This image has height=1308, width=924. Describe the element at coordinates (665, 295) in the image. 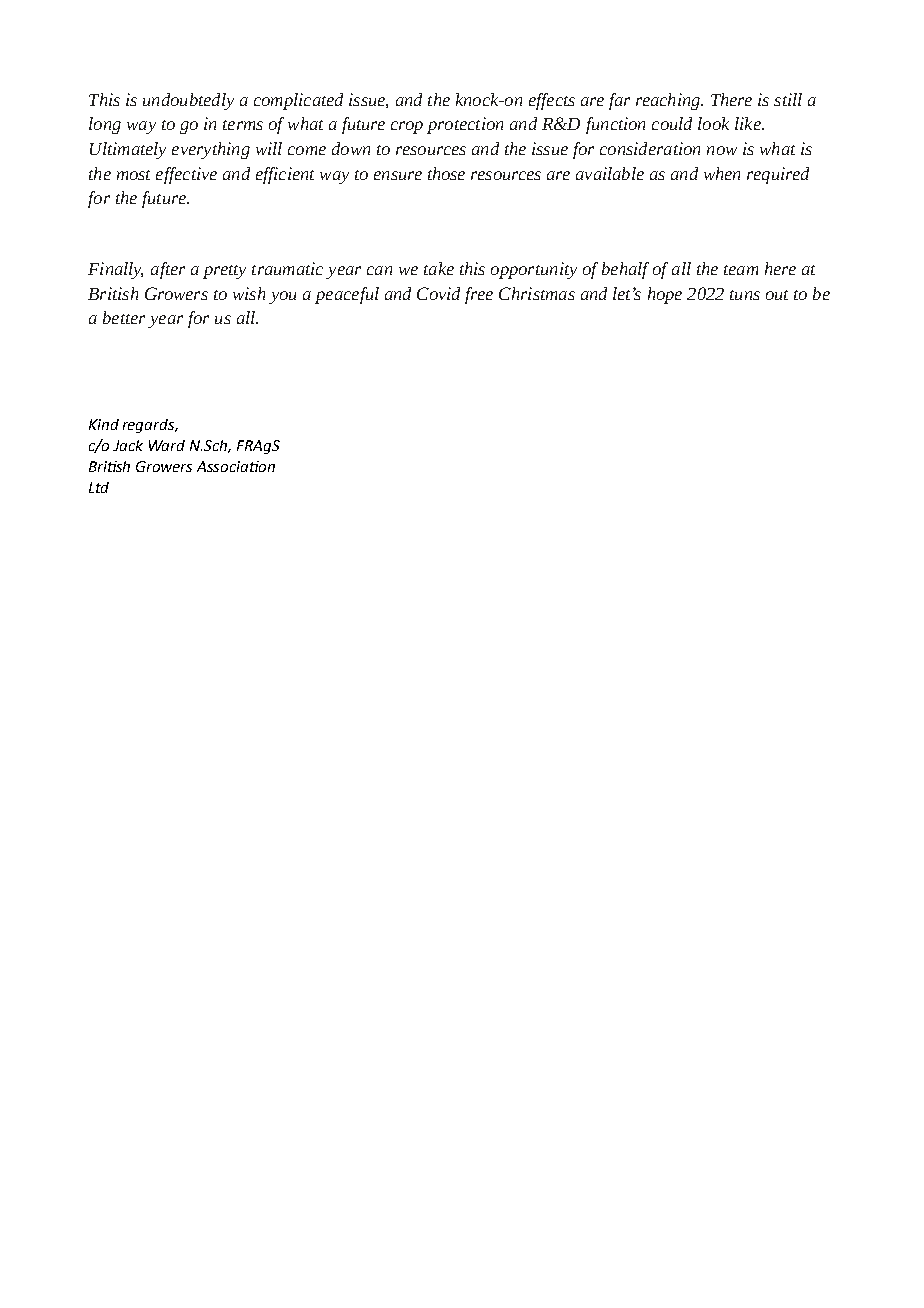

I see `hope` at that location.
